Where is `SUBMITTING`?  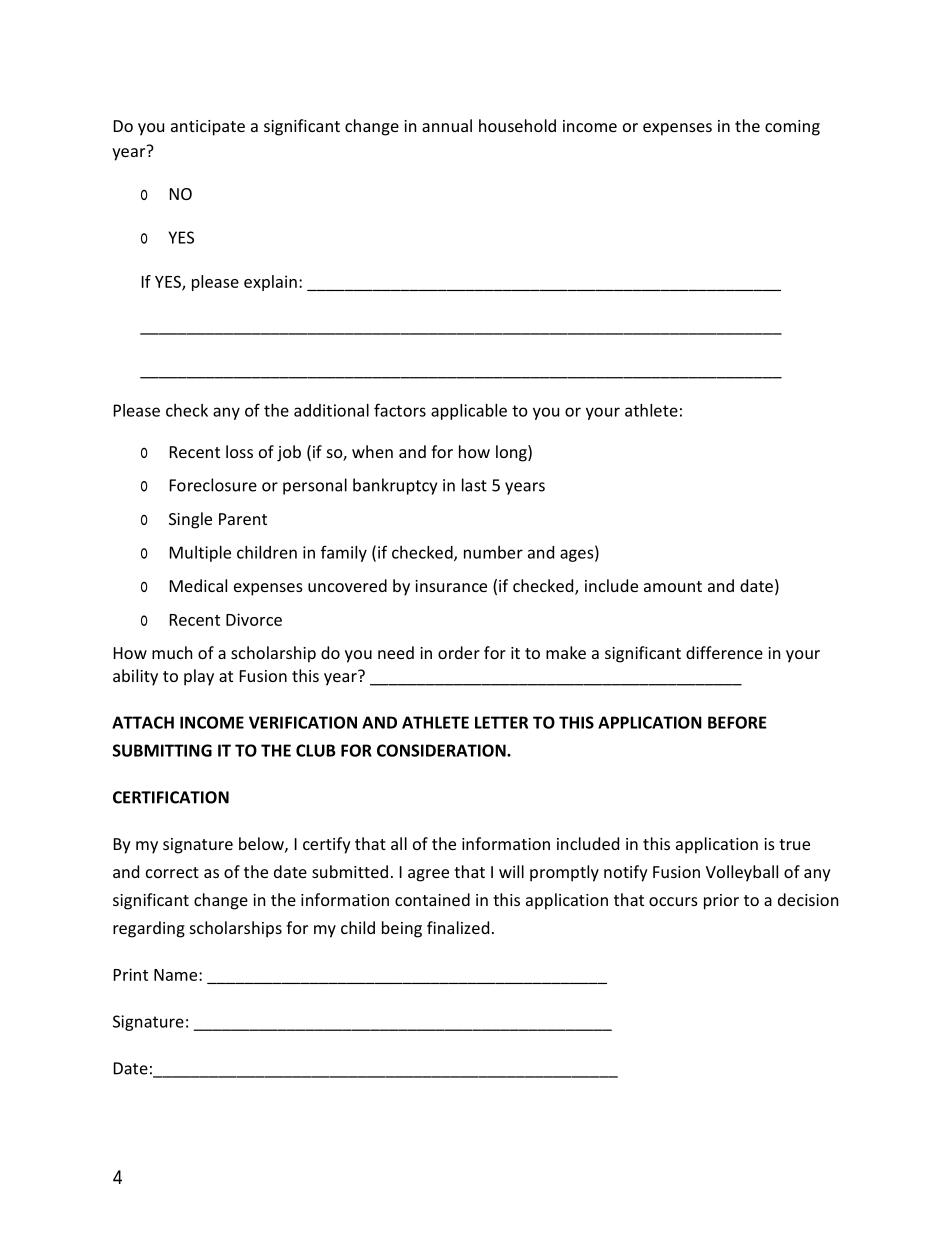
SUBMITTING is located at coordinates (162, 750).
